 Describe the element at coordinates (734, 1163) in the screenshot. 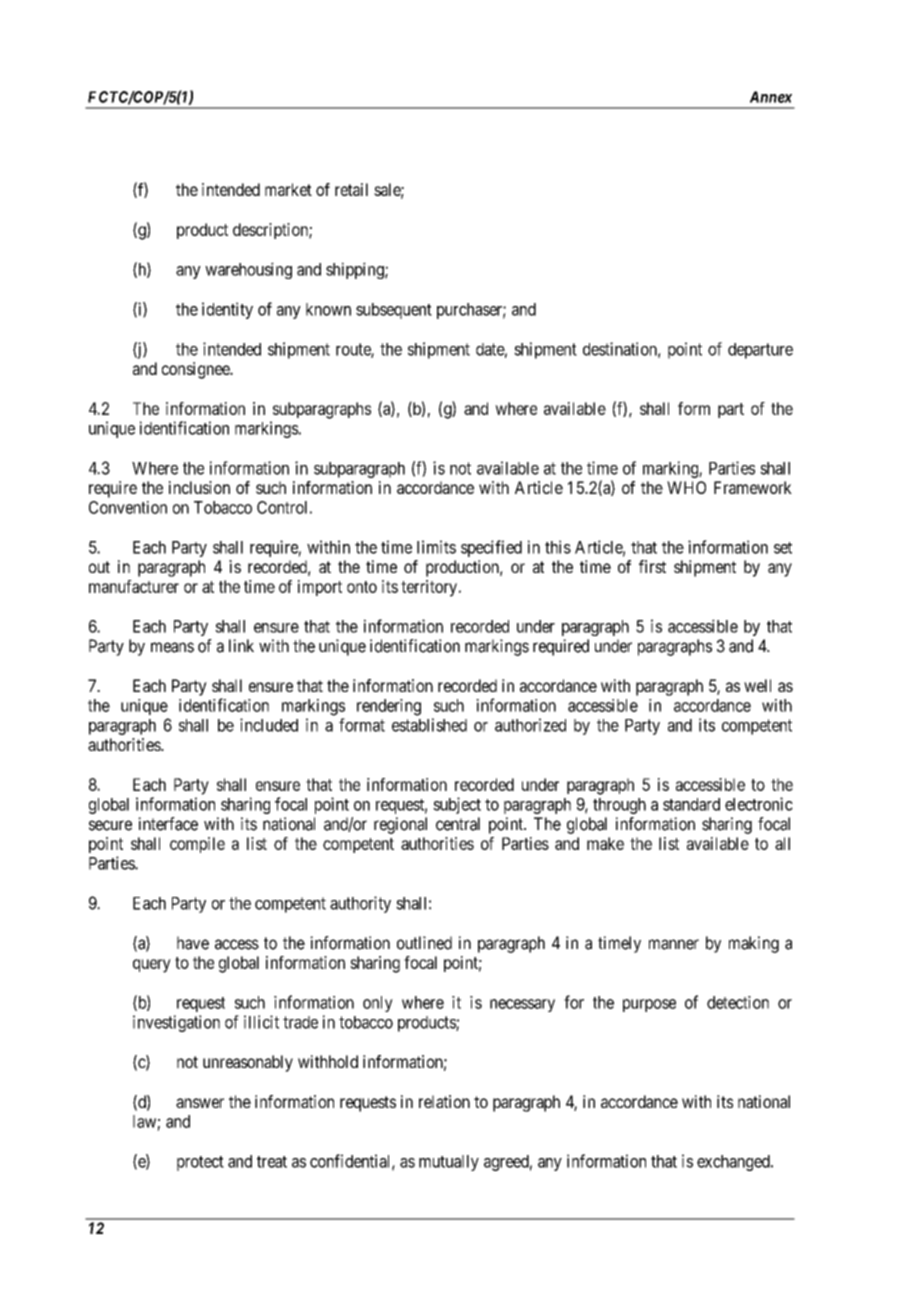

I see `exchanged` at that location.
